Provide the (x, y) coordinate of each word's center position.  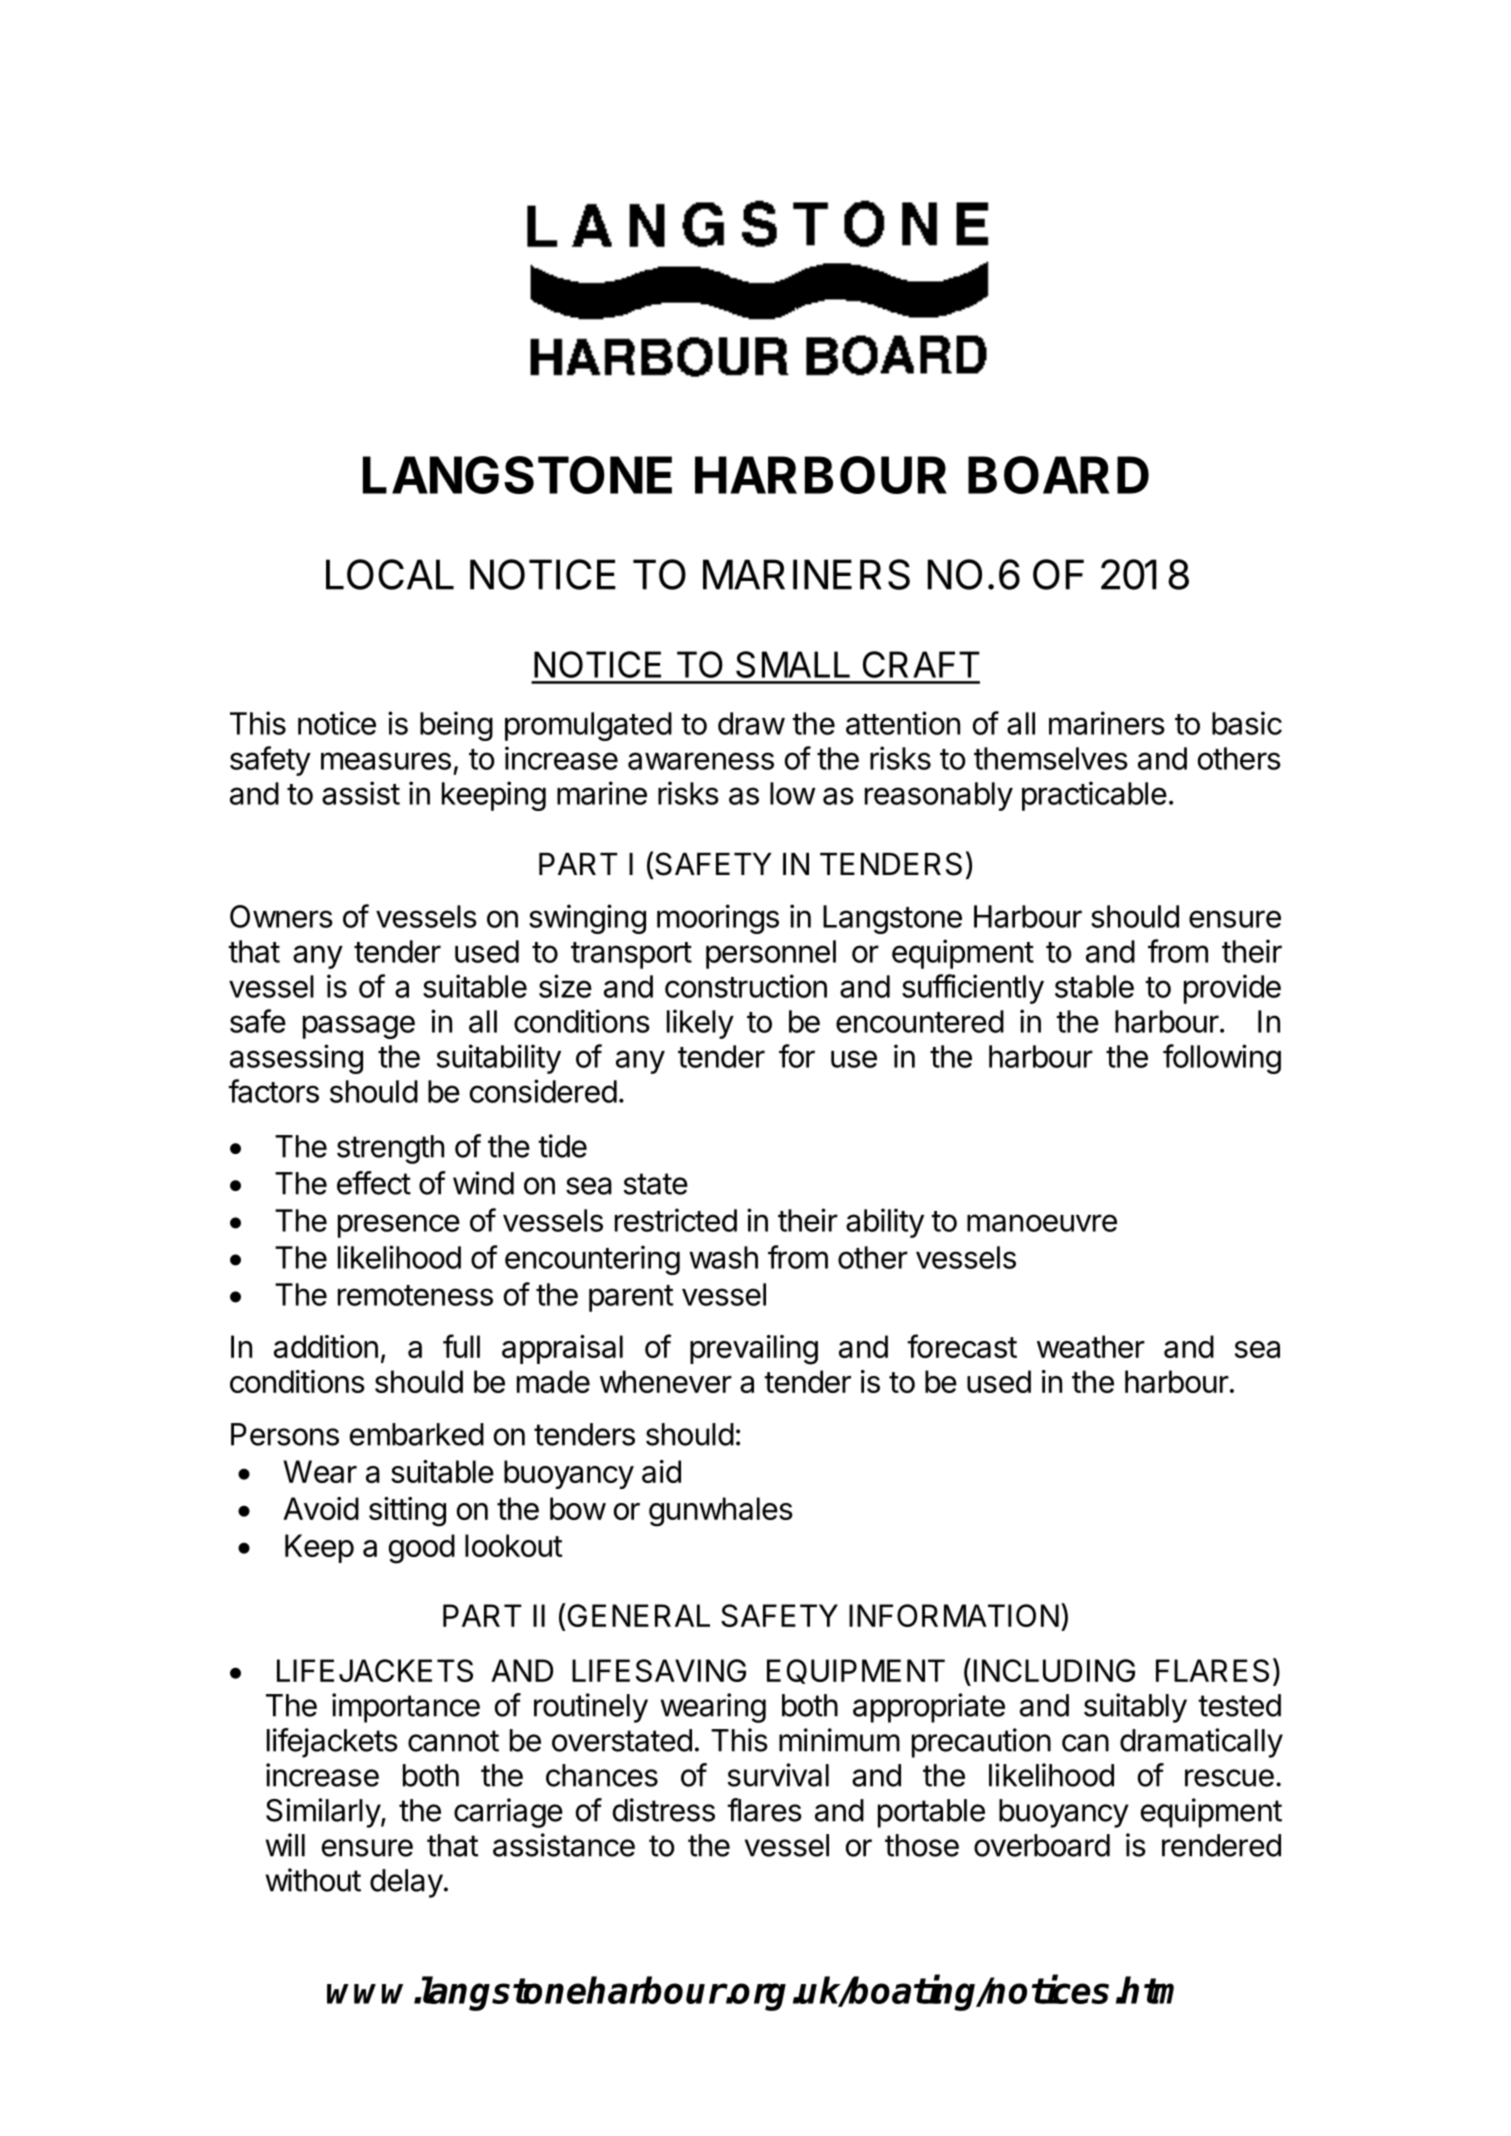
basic (1247, 723)
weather (1091, 1346)
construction (746, 986)
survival (778, 1775)
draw (751, 723)
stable (1094, 986)
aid (661, 1471)
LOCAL (390, 574)
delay (406, 1883)
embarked (417, 1434)
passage (359, 1027)
